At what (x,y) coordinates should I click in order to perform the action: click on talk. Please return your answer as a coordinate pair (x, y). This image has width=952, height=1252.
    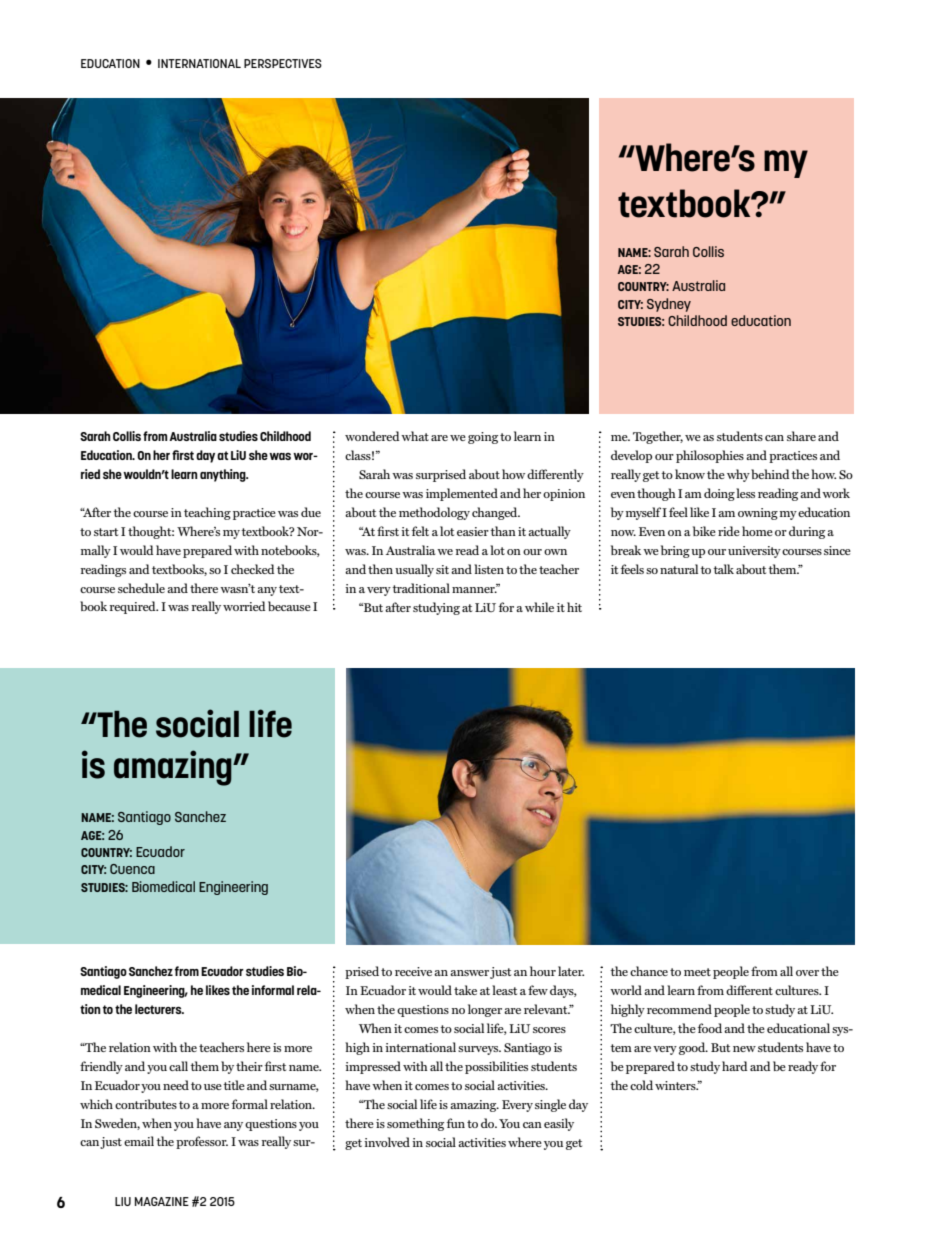
    Looking at the image, I should click on (723, 569).
